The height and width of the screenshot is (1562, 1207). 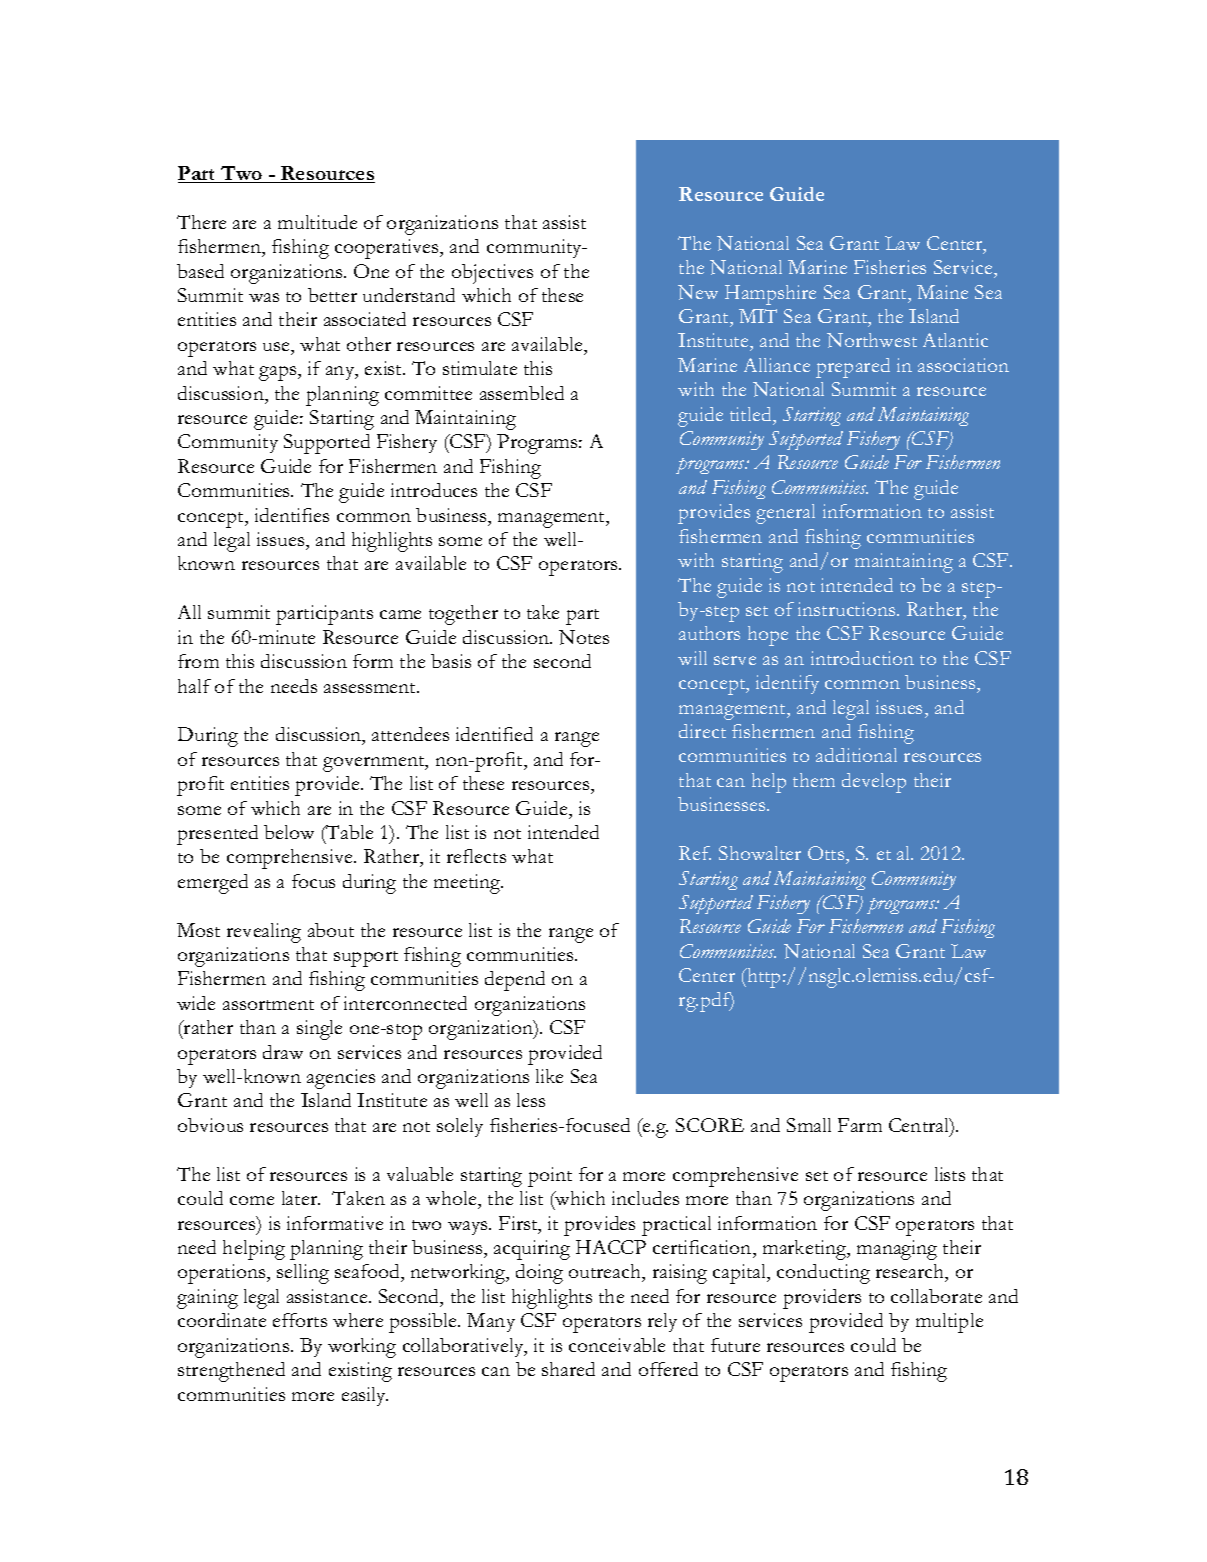 I want to click on Maine, so click(x=942, y=292).
